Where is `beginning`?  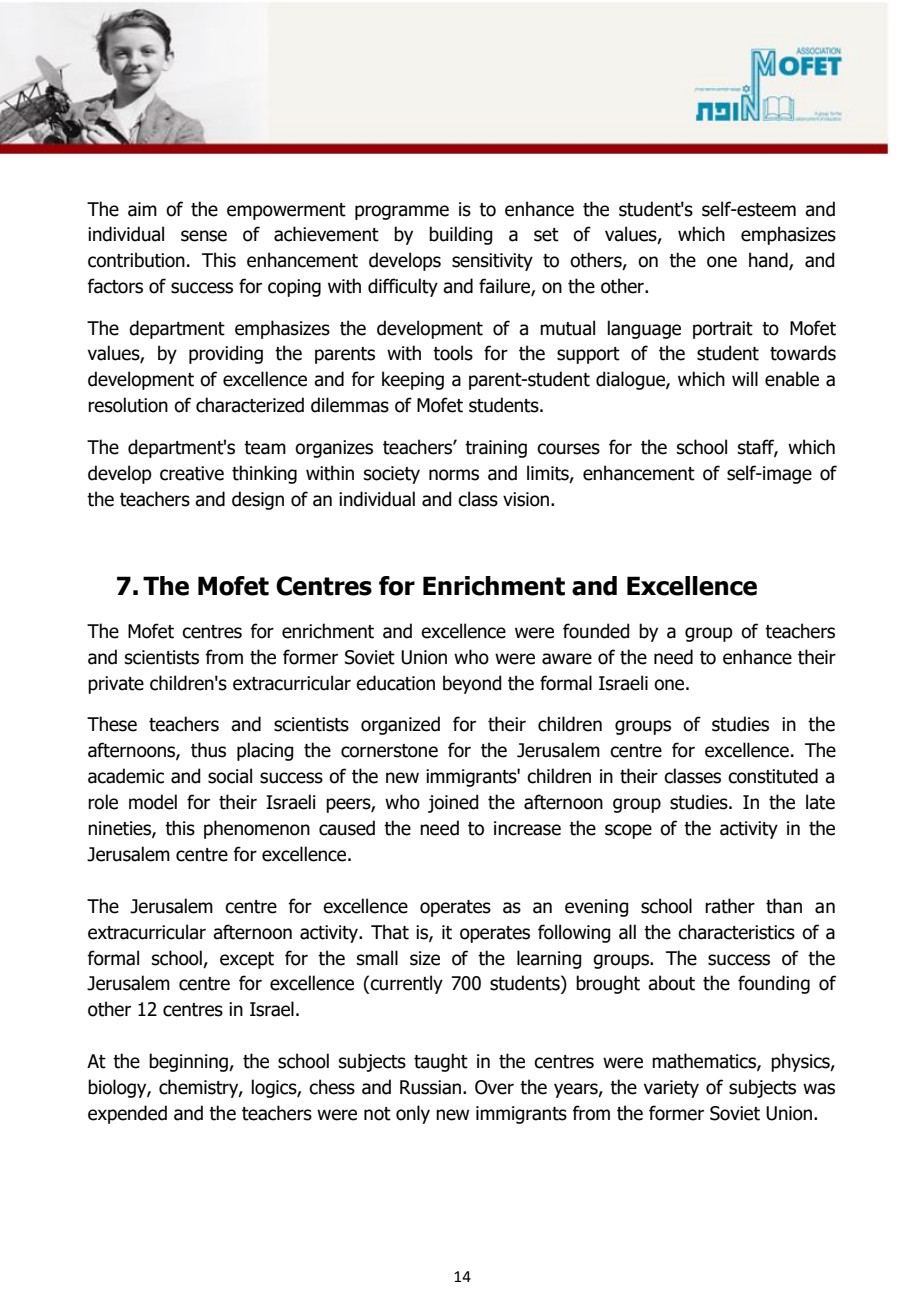
beginning is located at coordinates (189, 1062).
